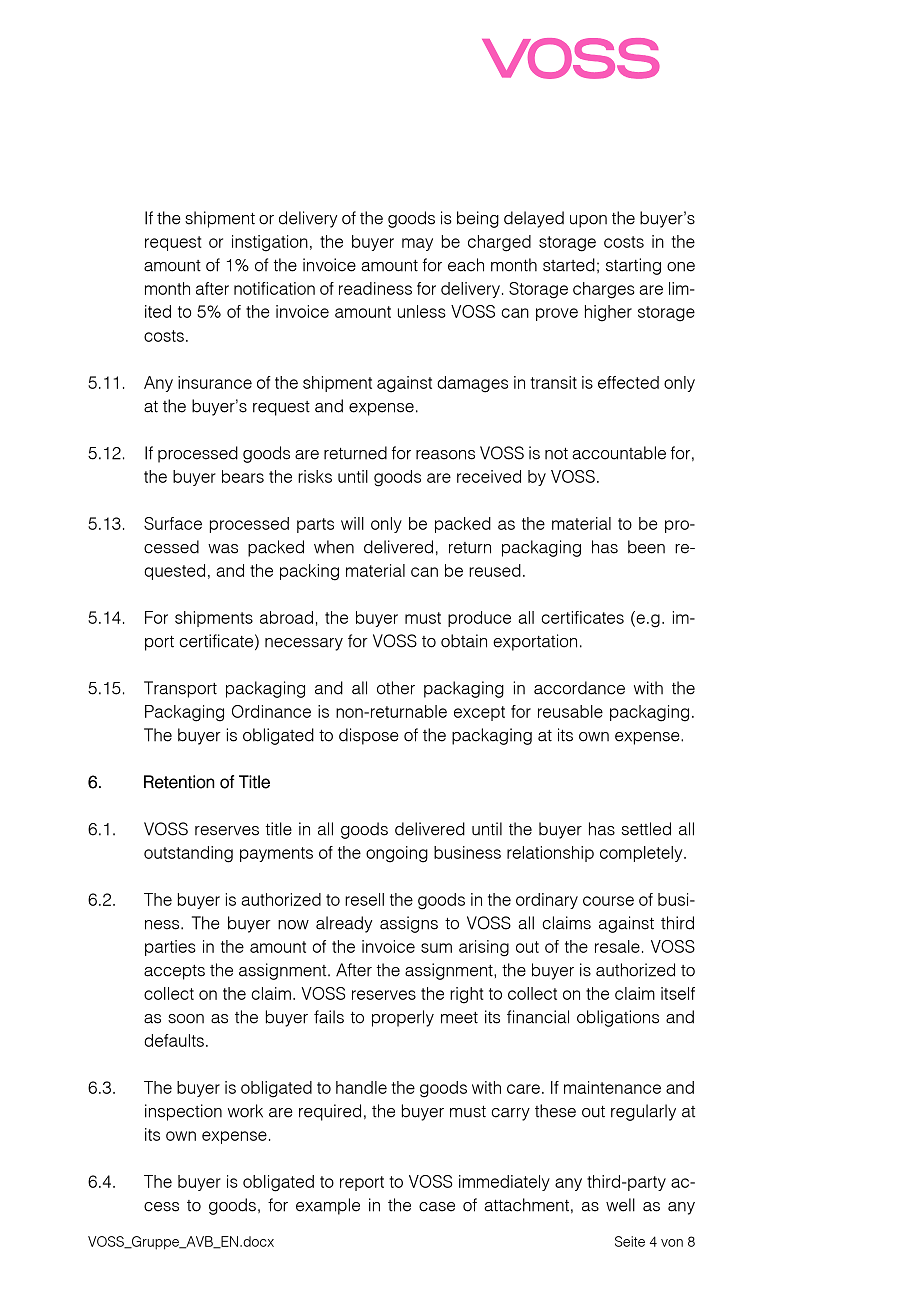 This document has height=1308, width=924. What do you see at coordinates (396, 688) in the document?
I see `other` at bounding box center [396, 688].
